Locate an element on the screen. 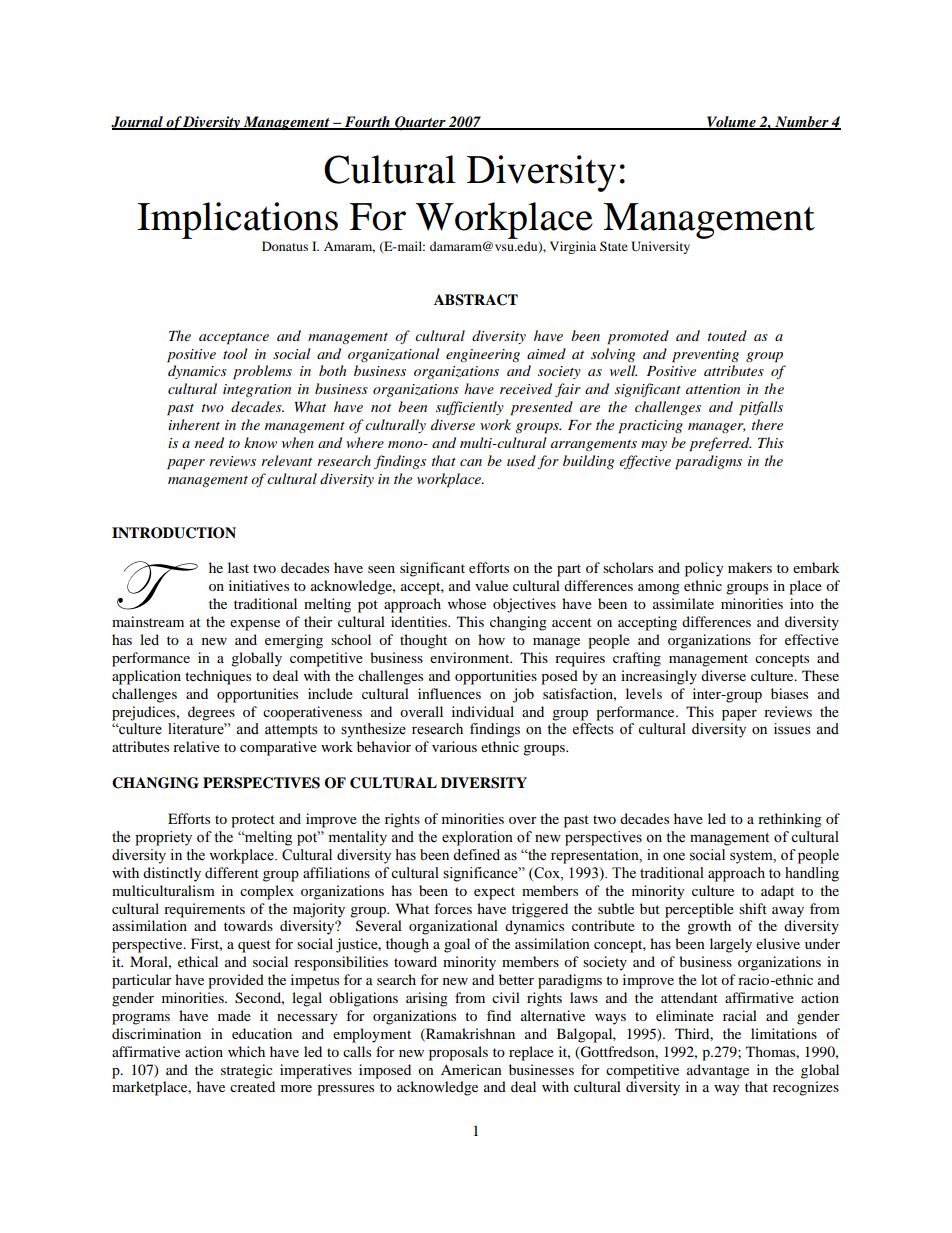 The height and width of the screenshot is (1233, 952). individual is located at coordinates (483, 711).
